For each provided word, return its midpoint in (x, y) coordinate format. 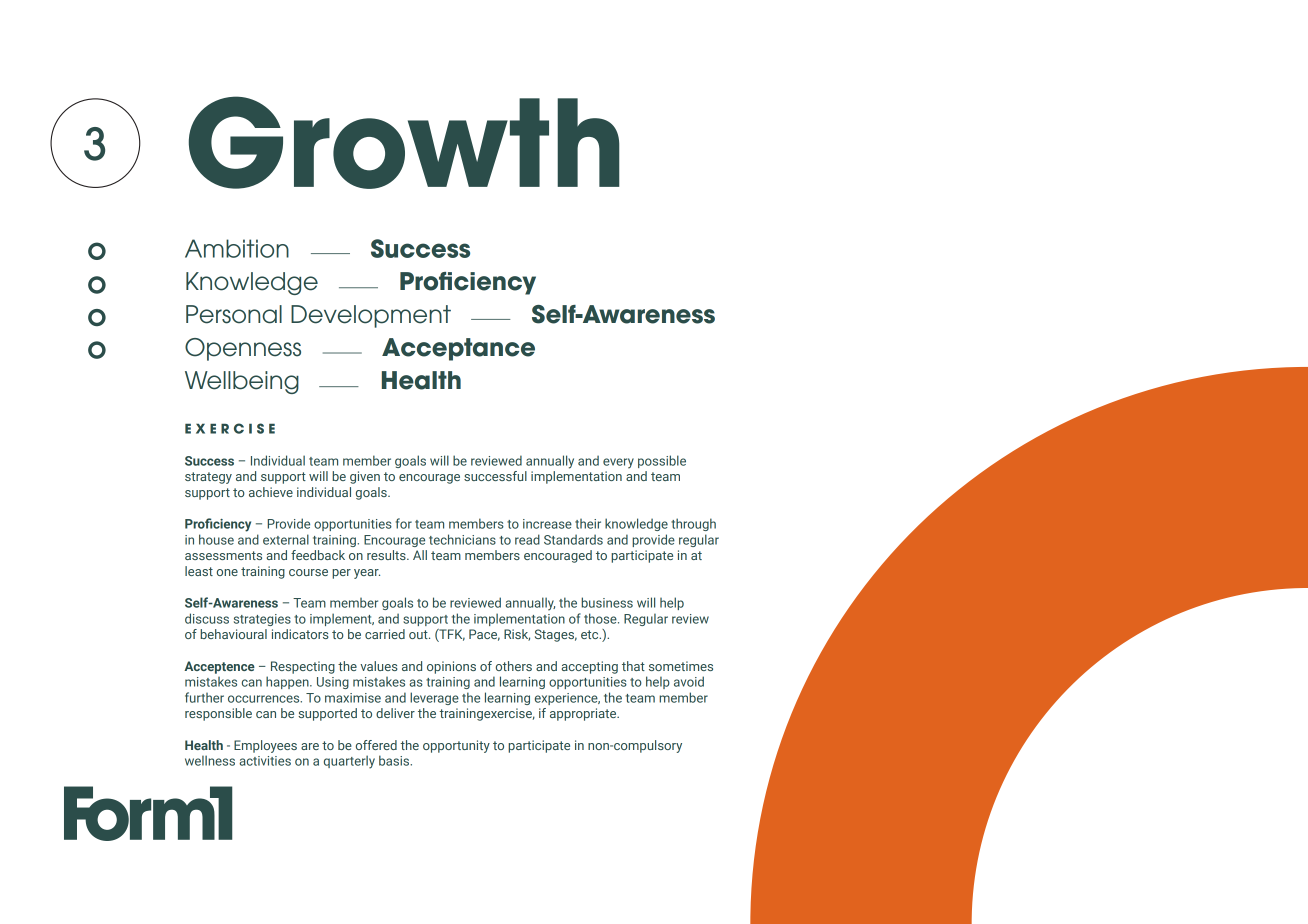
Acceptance (458, 349)
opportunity (456, 746)
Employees (265, 746)
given (365, 477)
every (618, 463)
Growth (404, 142)
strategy (208, 478)
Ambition (237, 248)
